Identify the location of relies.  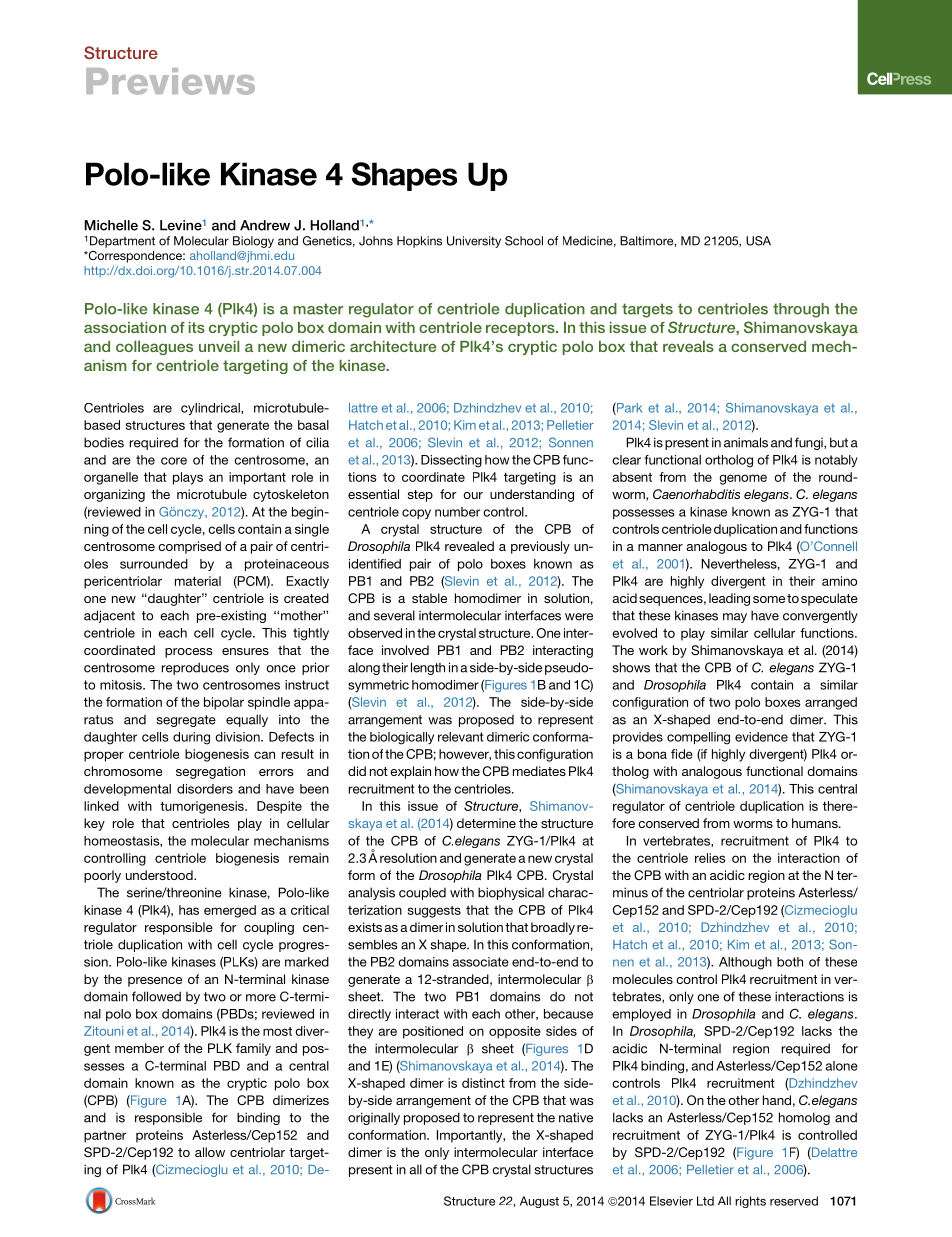
(710, 858).
